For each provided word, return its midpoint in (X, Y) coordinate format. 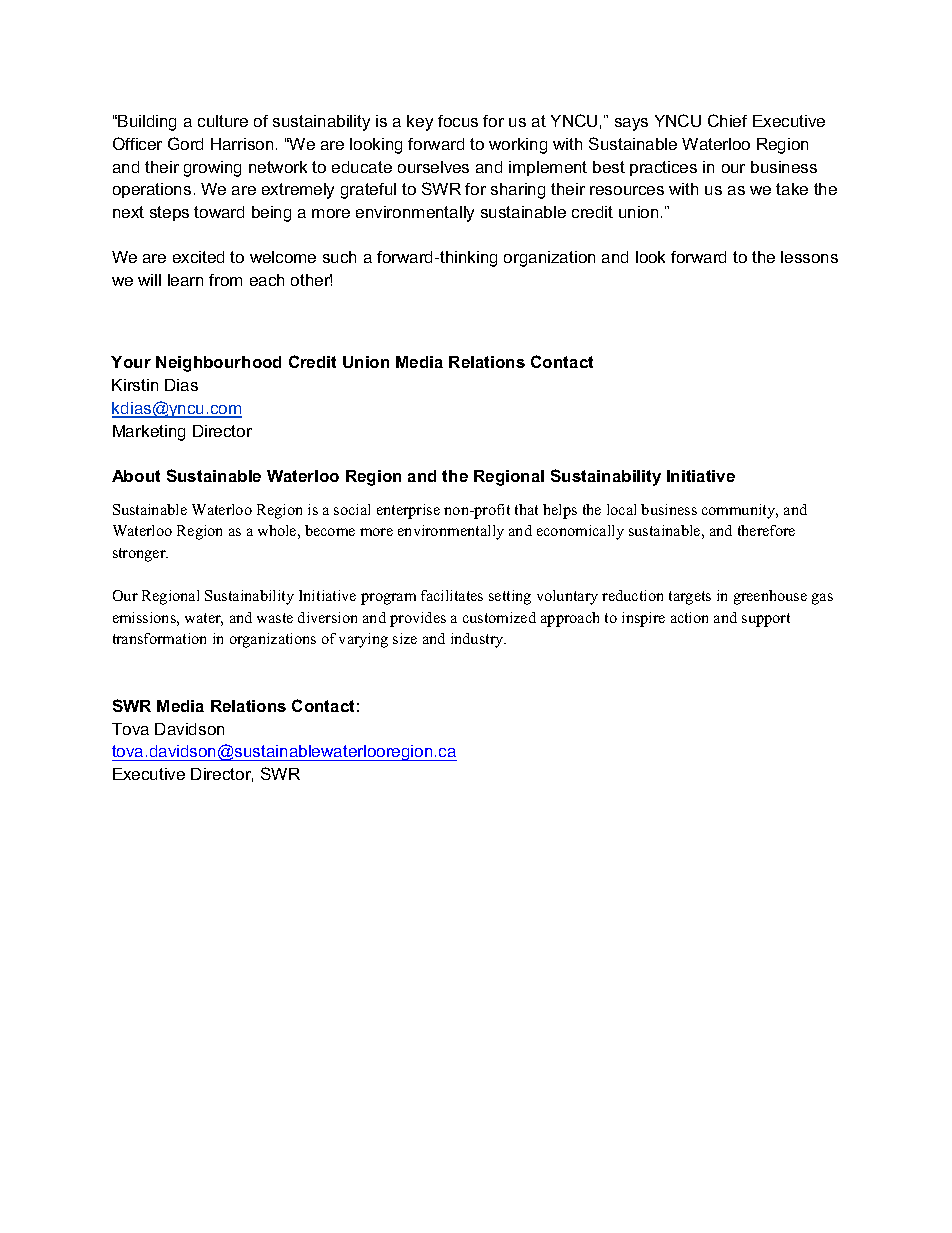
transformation (159, 638)
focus (458, 121)
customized (499, 617)
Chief (727, 120)
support (766, 620)
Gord (185, 143)
